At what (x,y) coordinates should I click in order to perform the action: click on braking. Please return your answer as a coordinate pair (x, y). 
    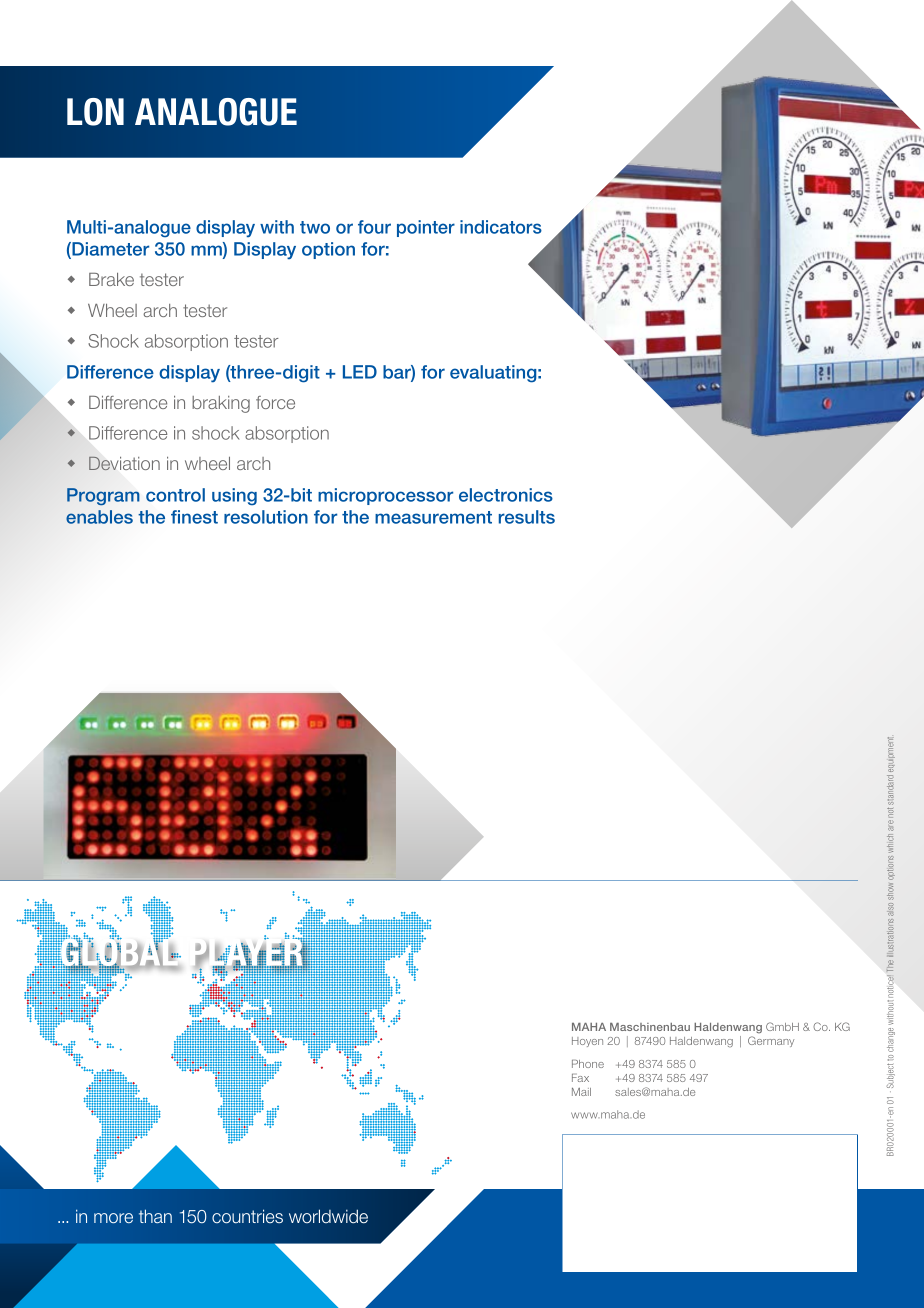
    Looking at the image, I should click on (221, 404).
